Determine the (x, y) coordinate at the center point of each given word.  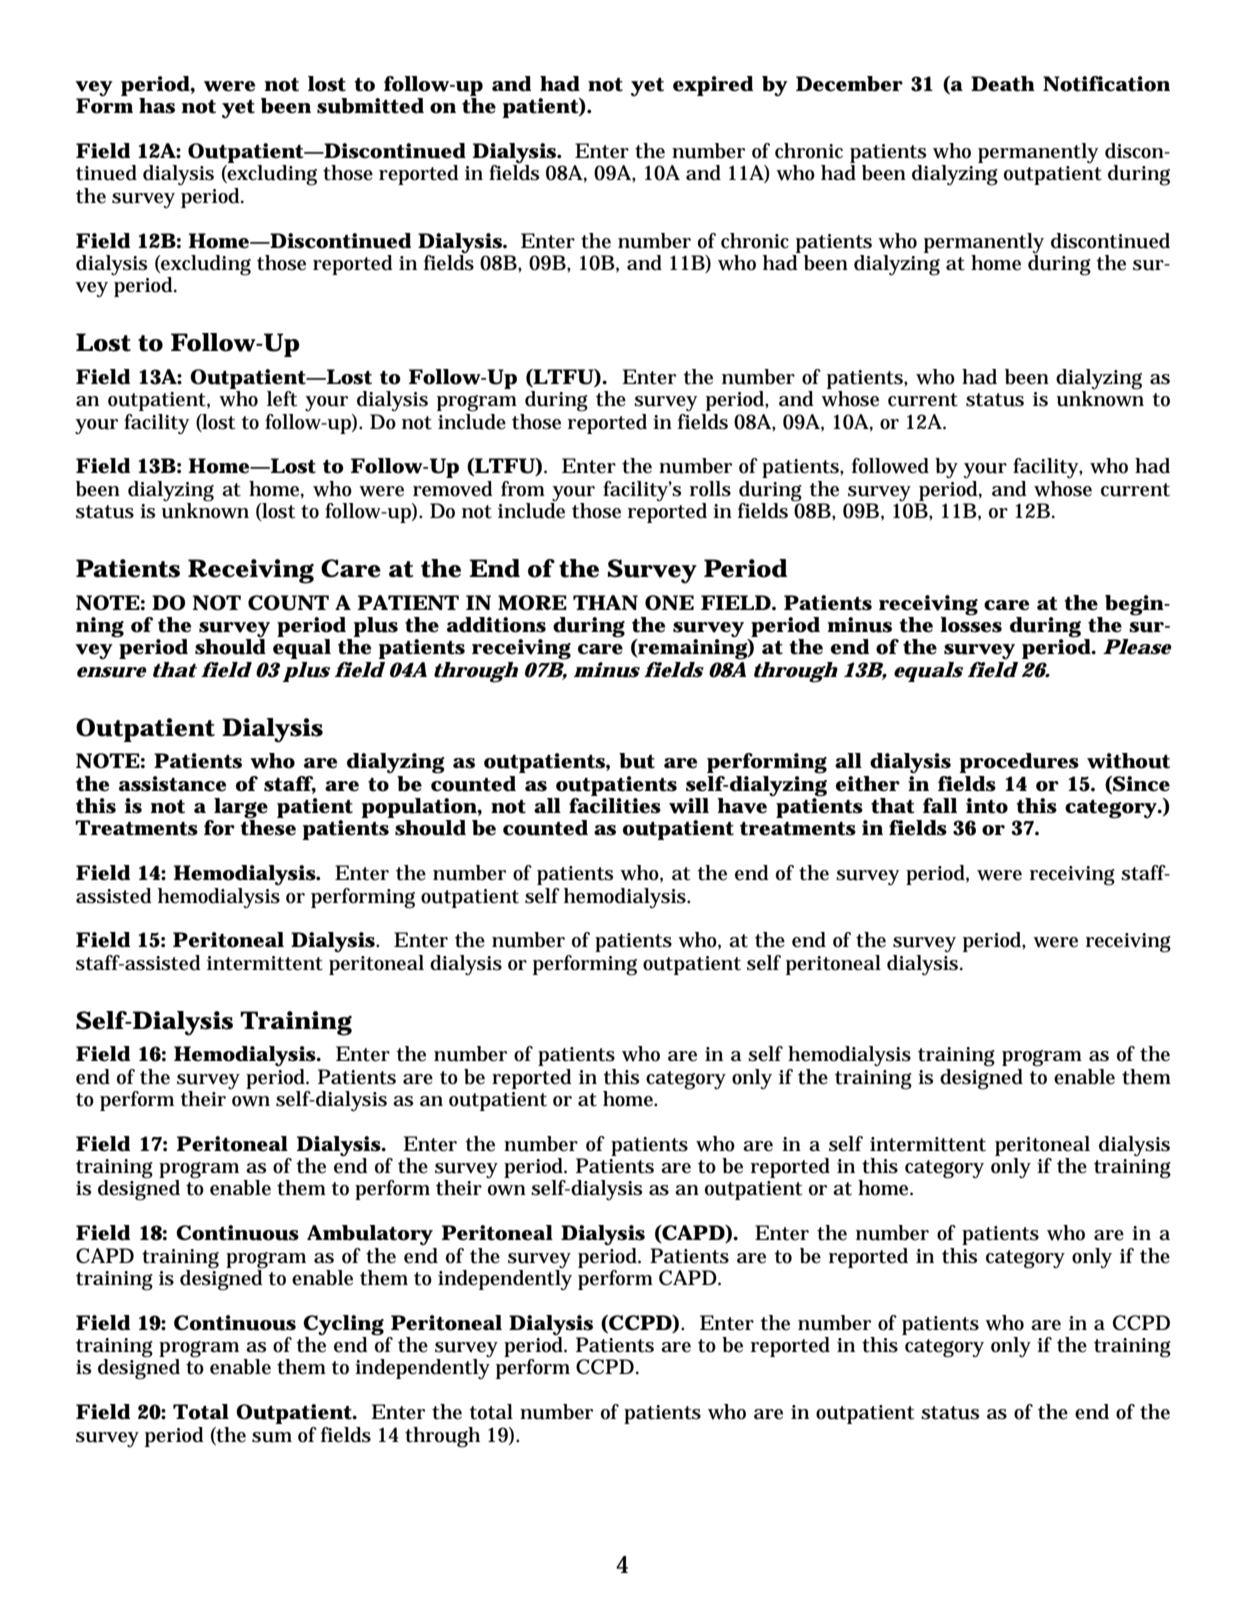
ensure (112, 672)
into (987, 806)
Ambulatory (370, 1235)
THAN (605, 602)
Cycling (343, 1325)
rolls (710, 489)
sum (272, 1437)
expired (713, 86)
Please (1137, 647)
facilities (615, 806)
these (268, 827)
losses (971, 624)
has (157, 106)
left (282, 399)
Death (1003, 84)
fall (940, 805)
